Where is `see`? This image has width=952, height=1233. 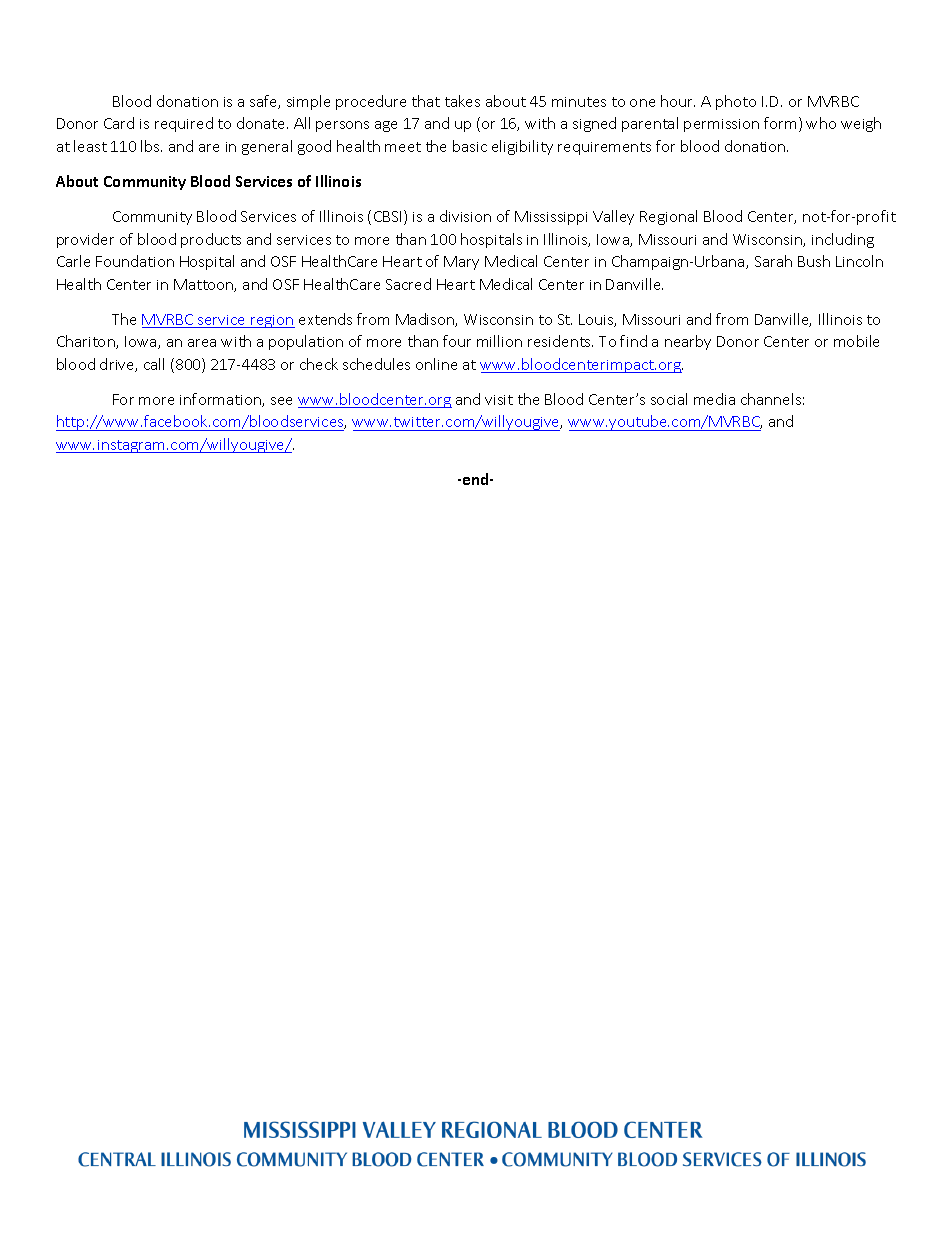
see is located at coordinates (281, 401).
